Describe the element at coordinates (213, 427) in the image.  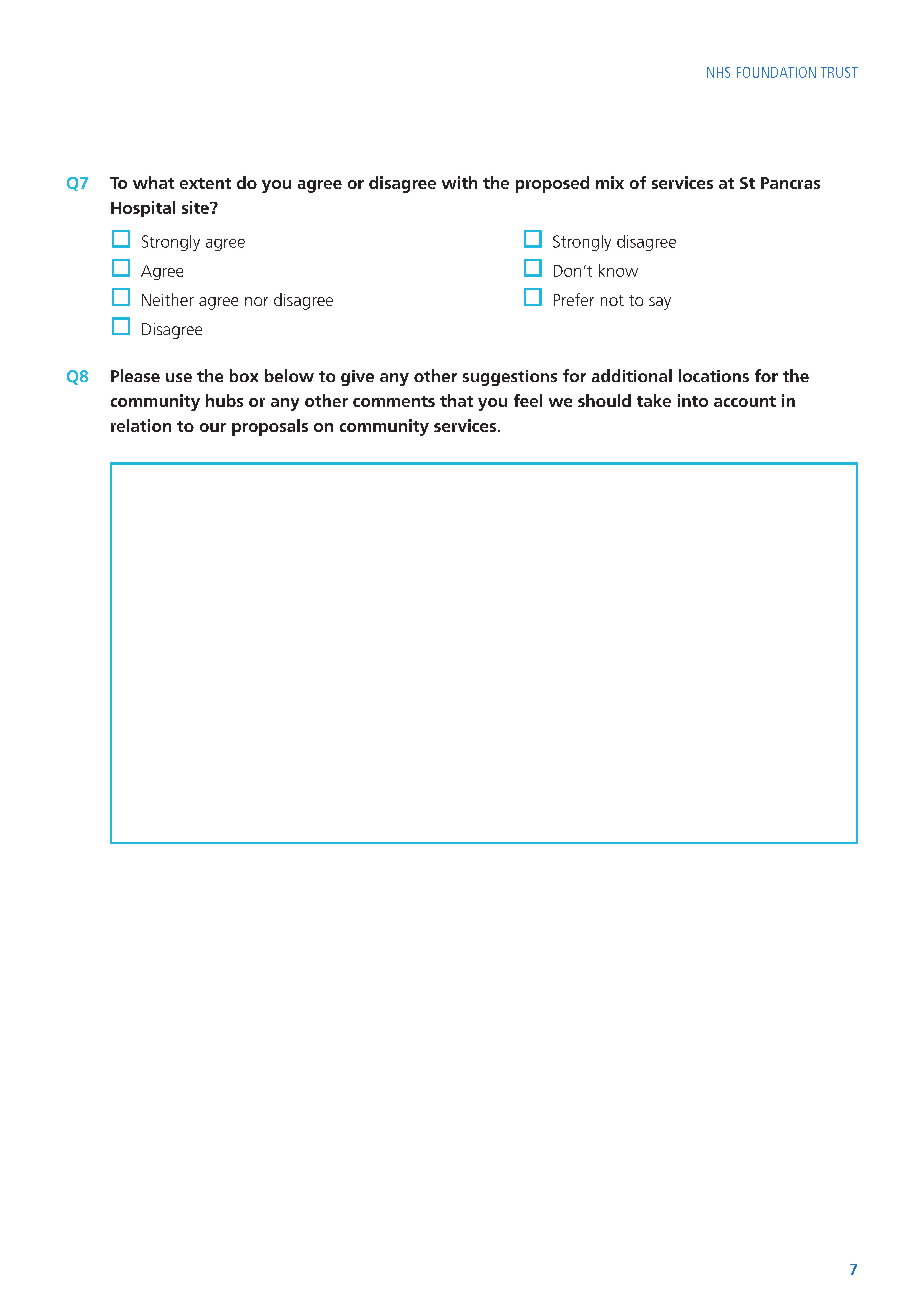
I see `our` at that location.
